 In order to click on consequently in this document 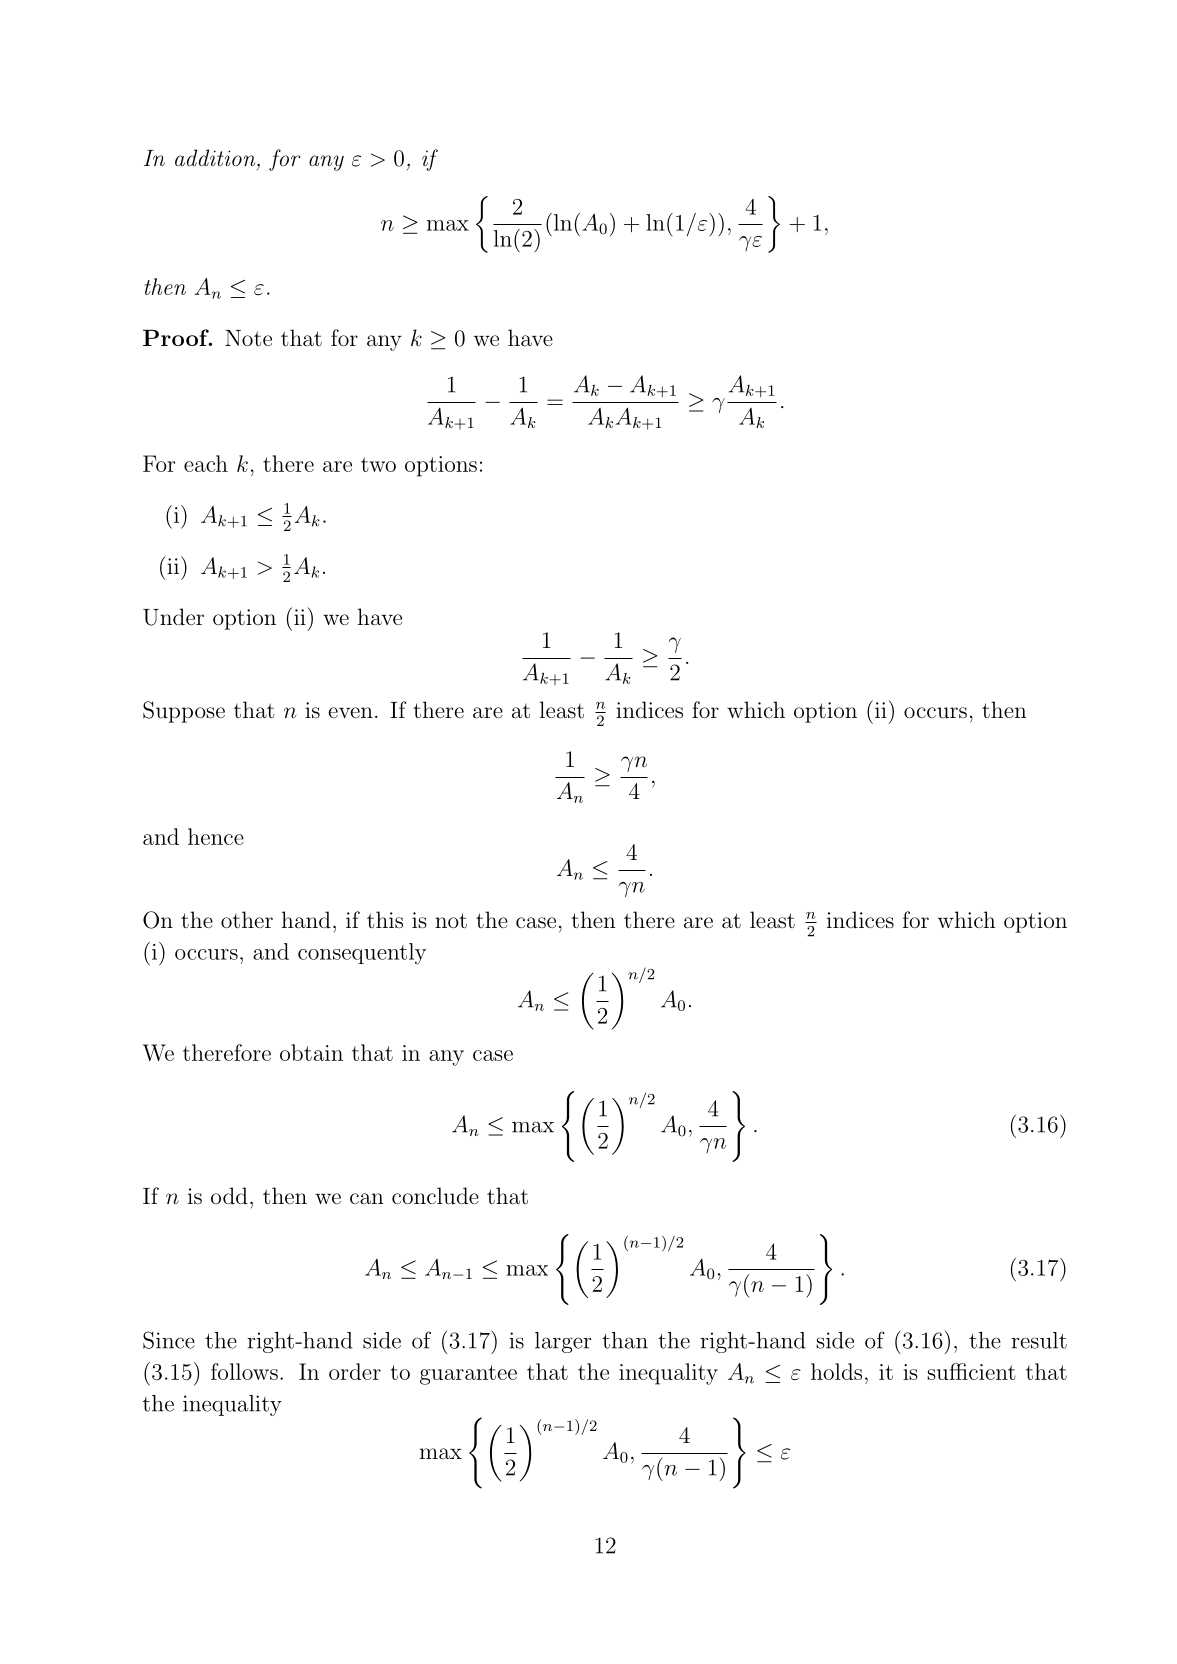, I will do `click(362, 954)`.
